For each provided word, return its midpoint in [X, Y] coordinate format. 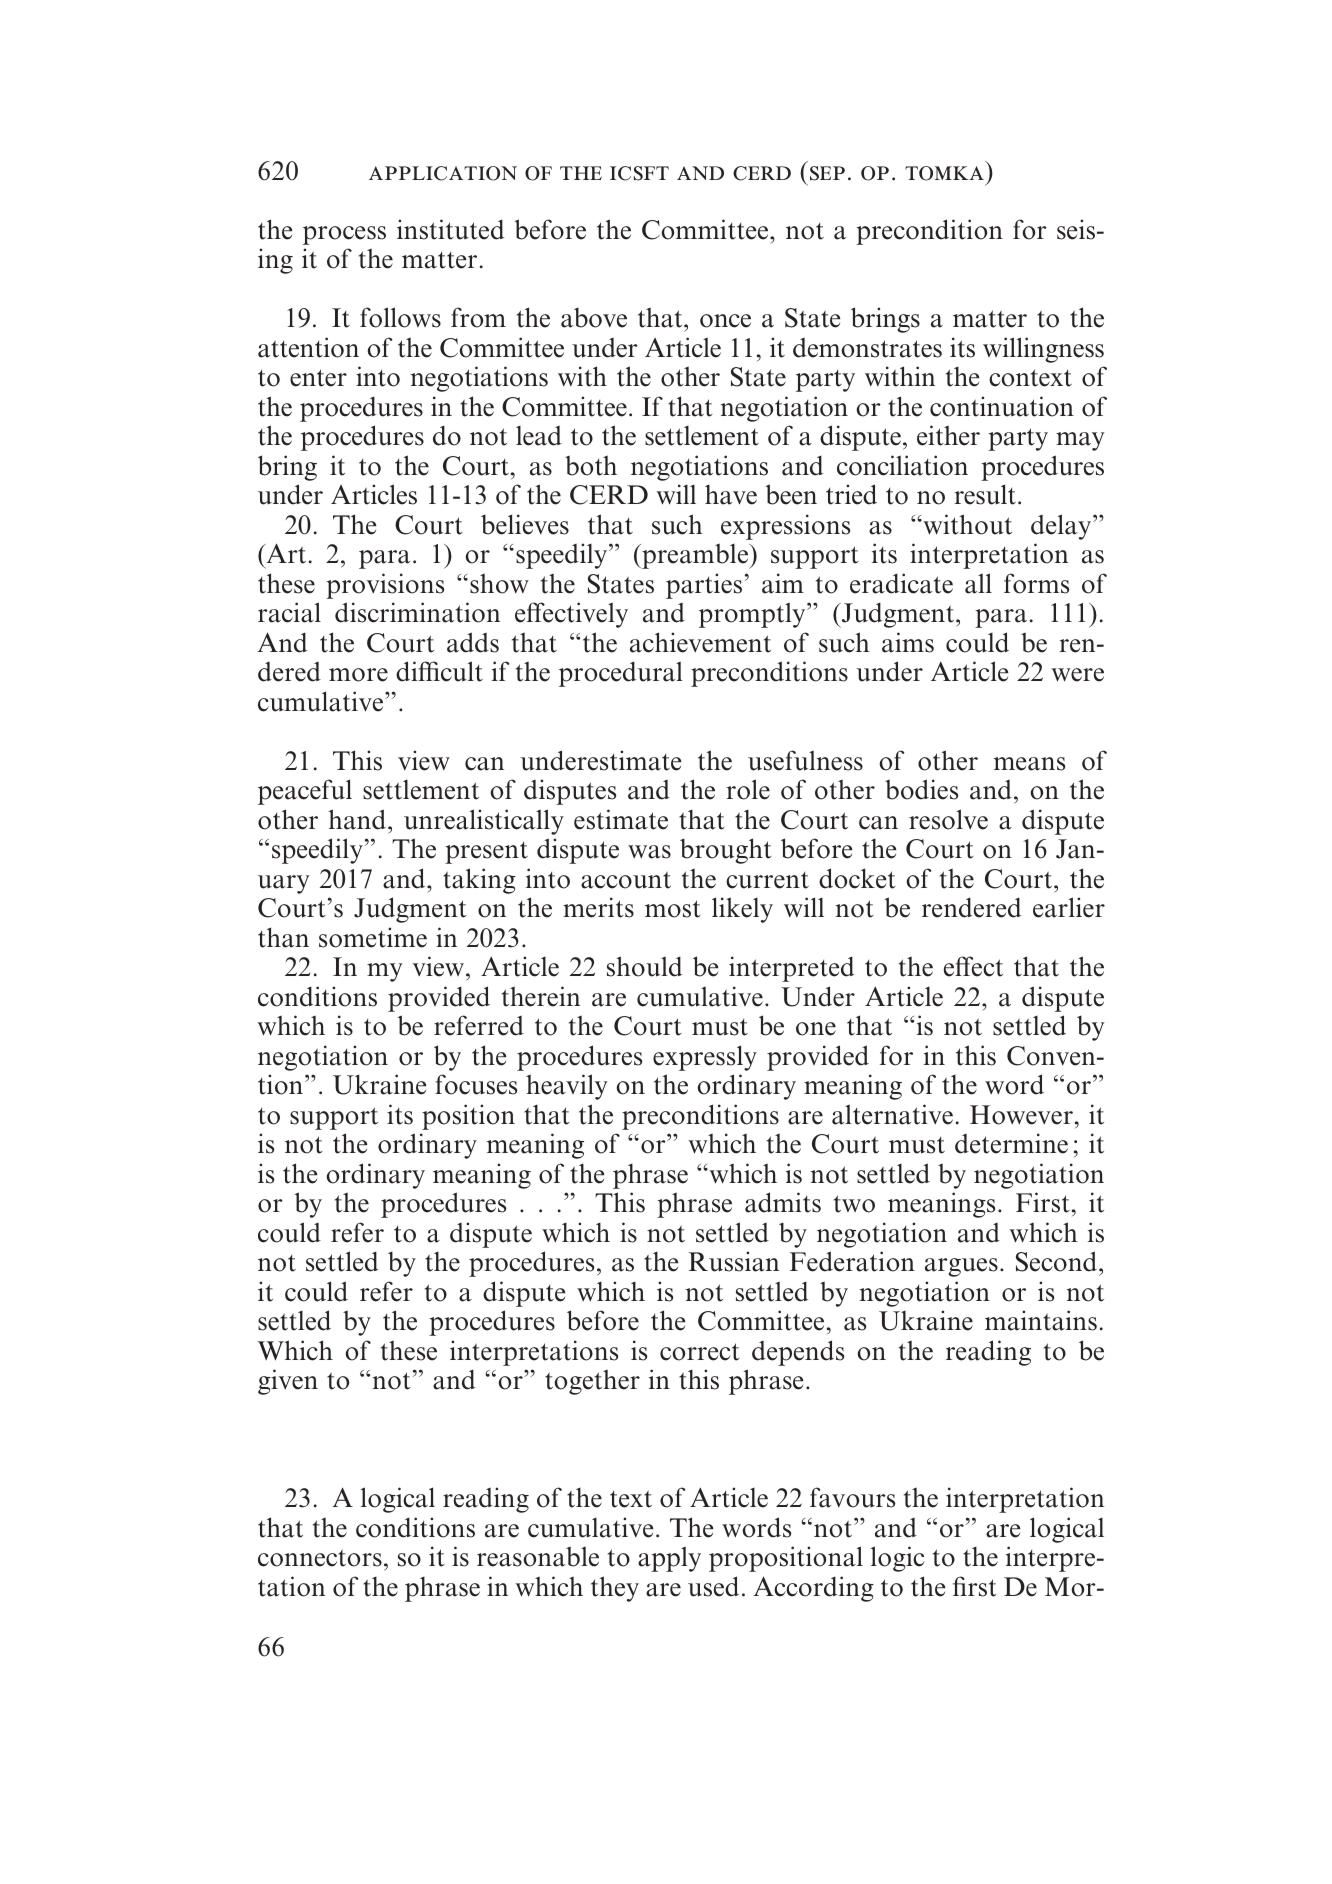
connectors [320, 1558]
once [725, 321]
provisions [385, 586]
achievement [700, 642]
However [1021, 1115]
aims [908, 642]
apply [669, 1559]
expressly [705, 1058]
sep [827, 173]
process [344, 235]
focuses [476, 1084]
